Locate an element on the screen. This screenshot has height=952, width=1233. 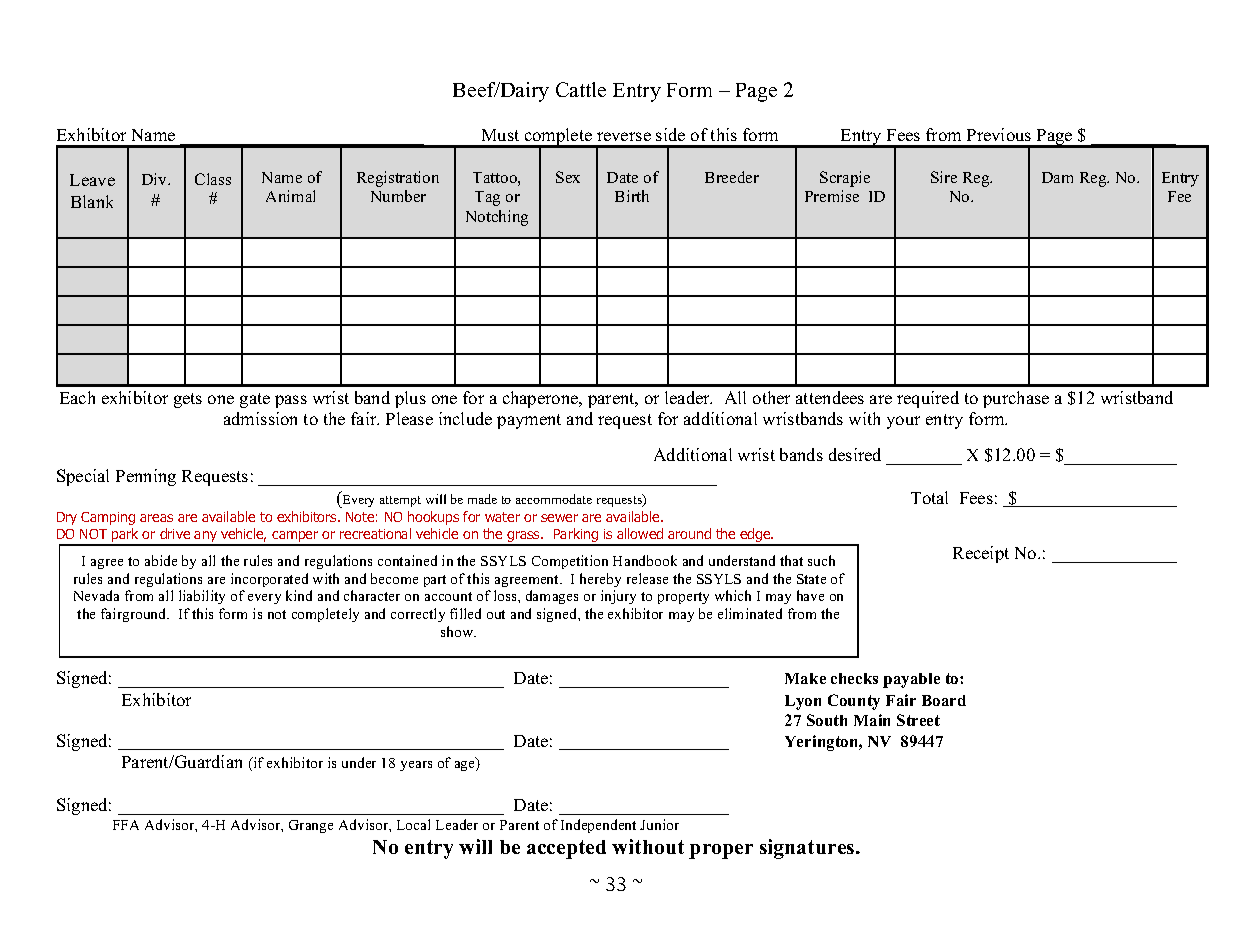
liability is located at coordinates (202, 597).
